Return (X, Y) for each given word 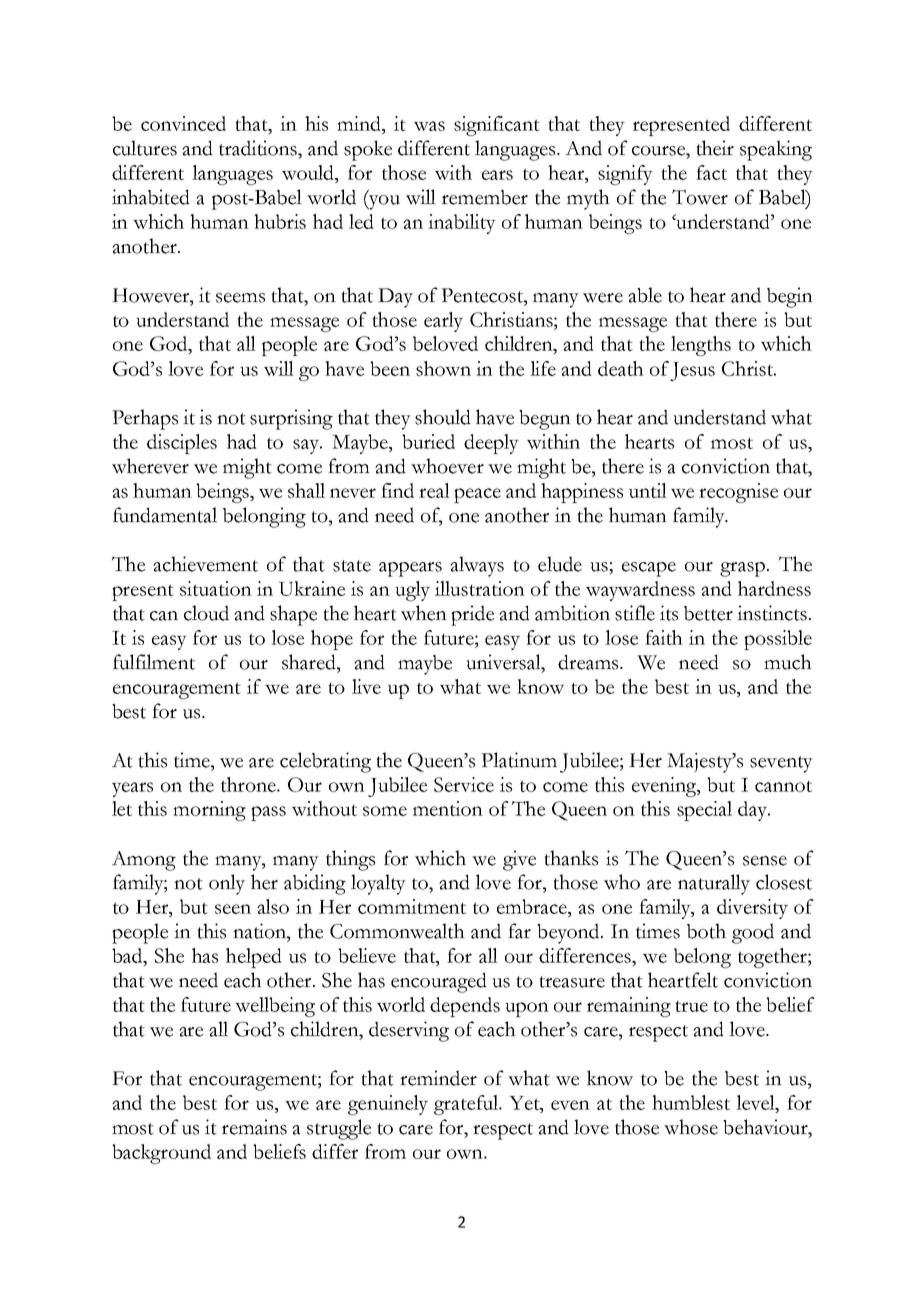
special (704, 811)
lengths (701, 346)
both (706, 931)
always (477, 566)
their (715, 148)
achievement (205, 564)
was (429, 126)
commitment (412, 906)
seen (233, 909)
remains (254, 1127)
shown (443, 368)
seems (240, 298)
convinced (183, 123)
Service (464, 784)
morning (209, 811)
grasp (742, 569)
